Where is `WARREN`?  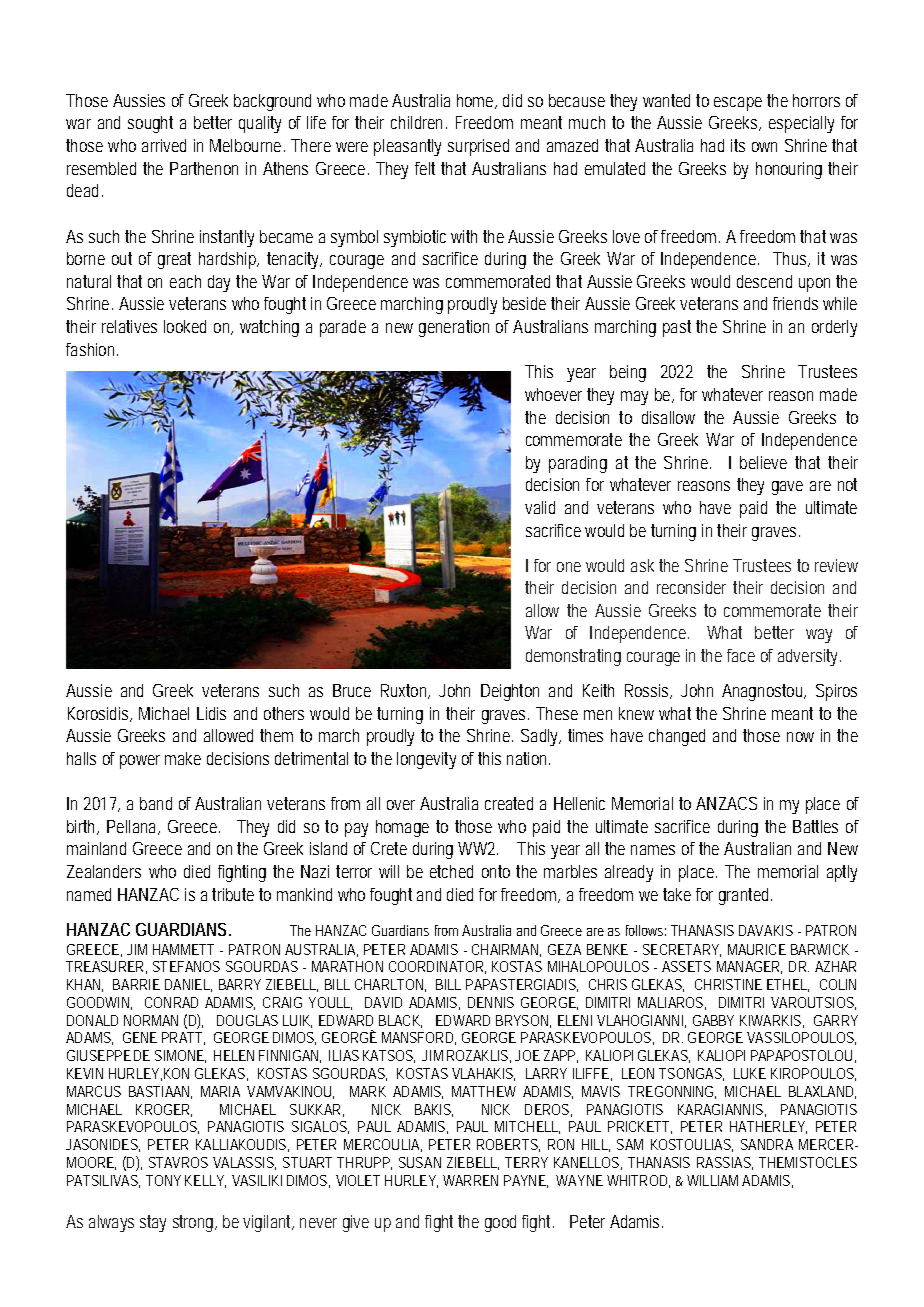 WARREN is located at coordinates (470, 1180).
